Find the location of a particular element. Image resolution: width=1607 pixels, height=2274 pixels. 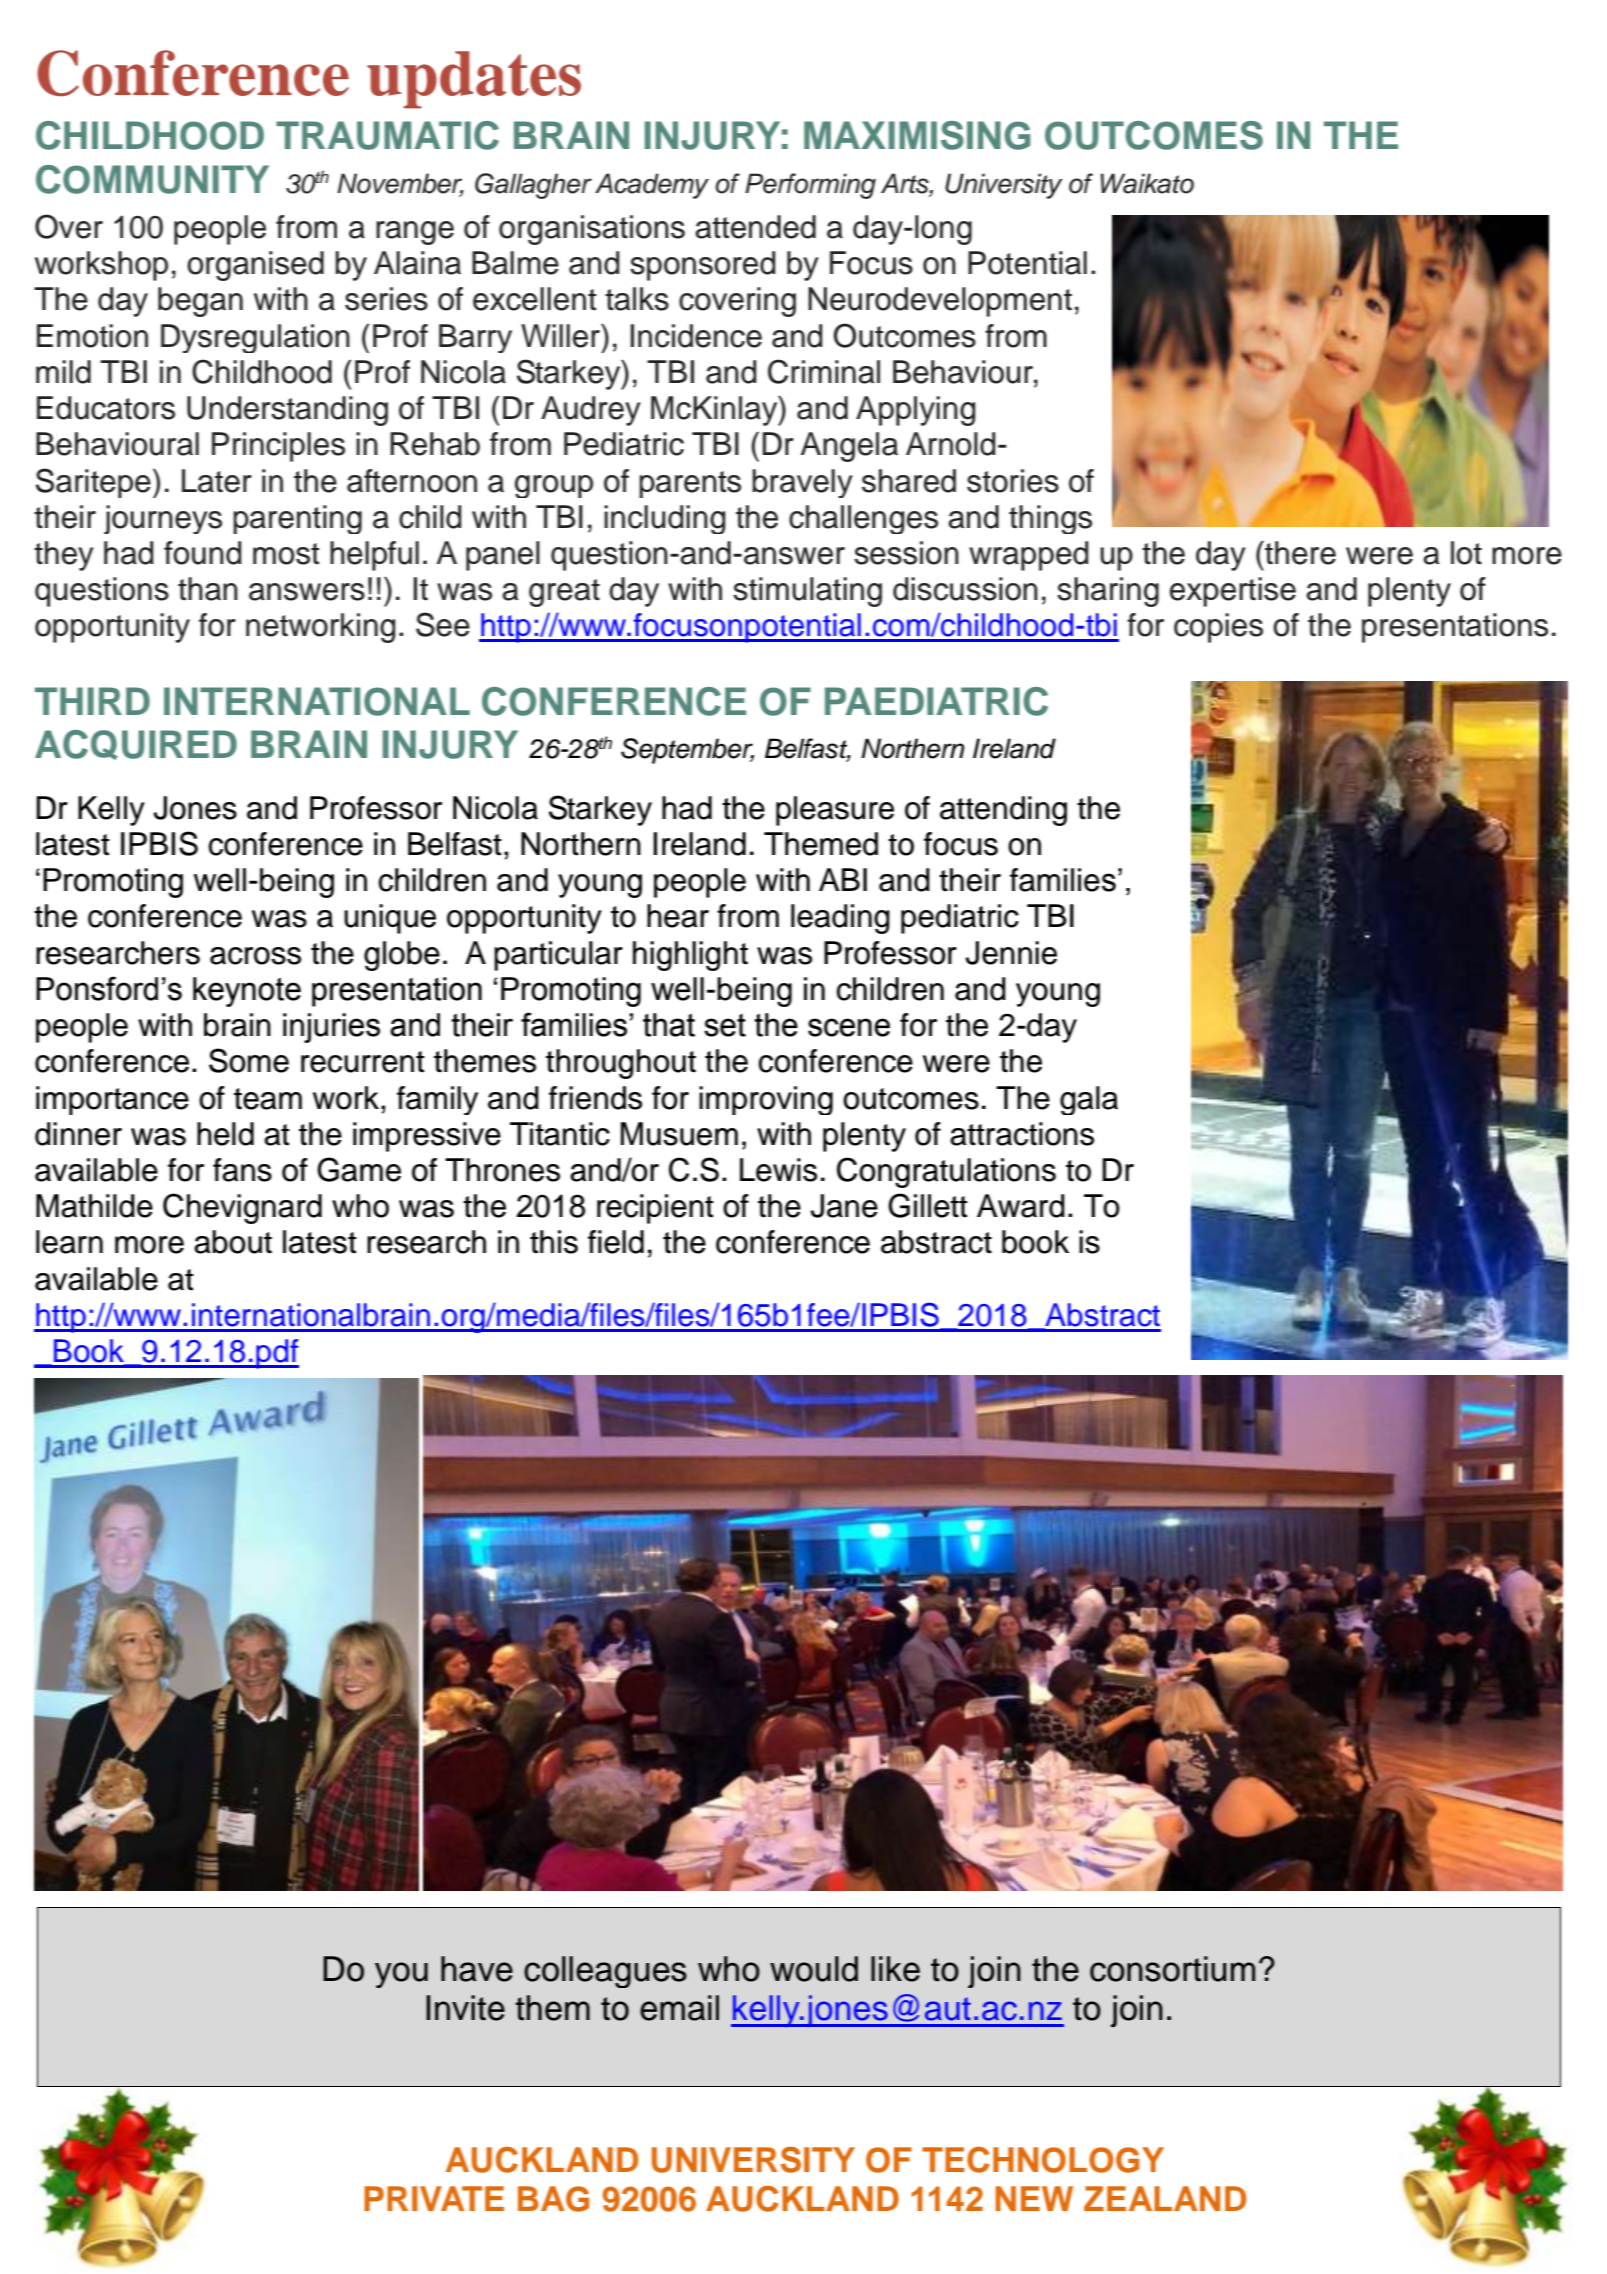

ZEALAND is located at coordinates (1165, 2198).
